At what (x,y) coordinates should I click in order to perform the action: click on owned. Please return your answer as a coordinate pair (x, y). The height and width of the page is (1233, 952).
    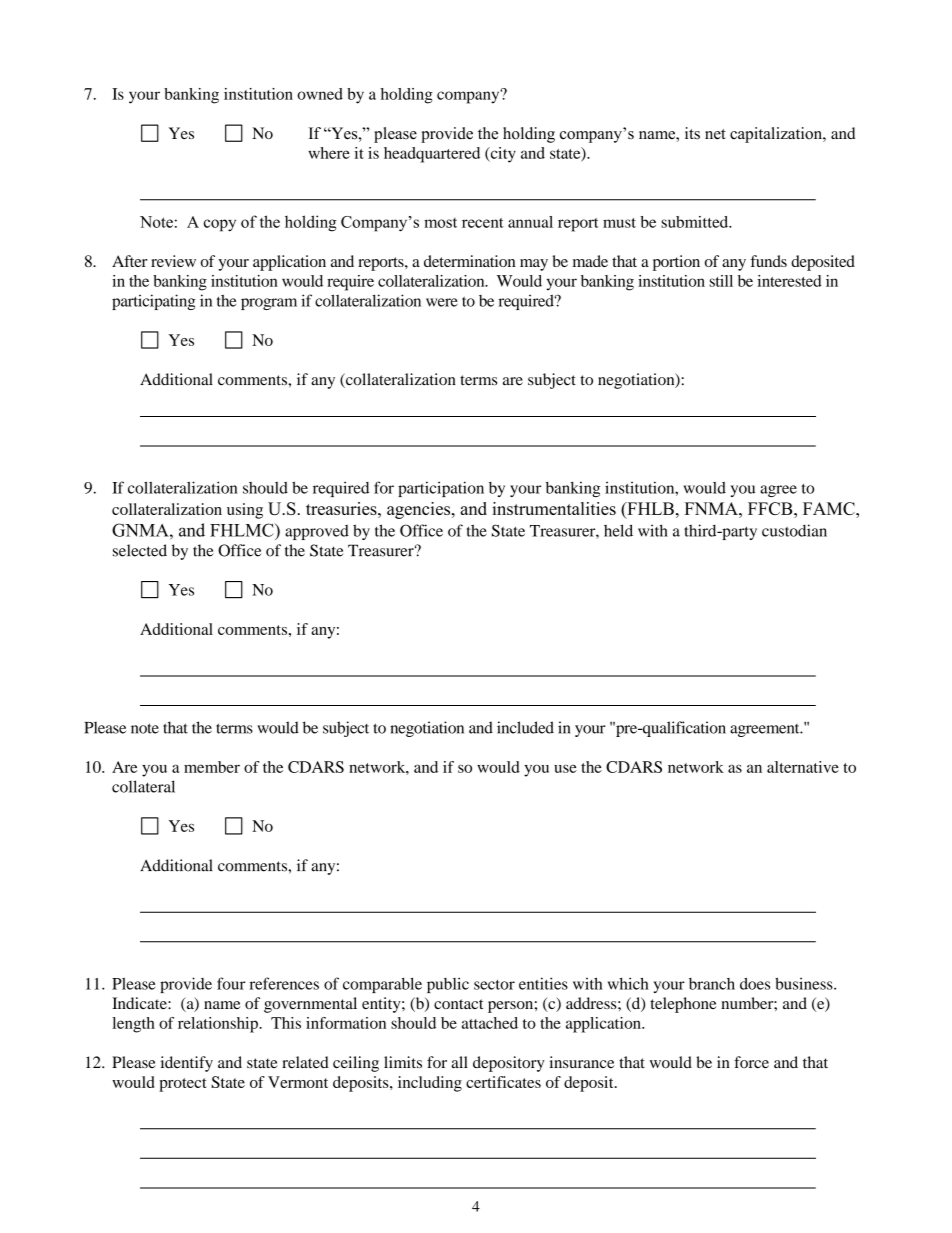
    Looking at the image, I should click on (320, 94).
